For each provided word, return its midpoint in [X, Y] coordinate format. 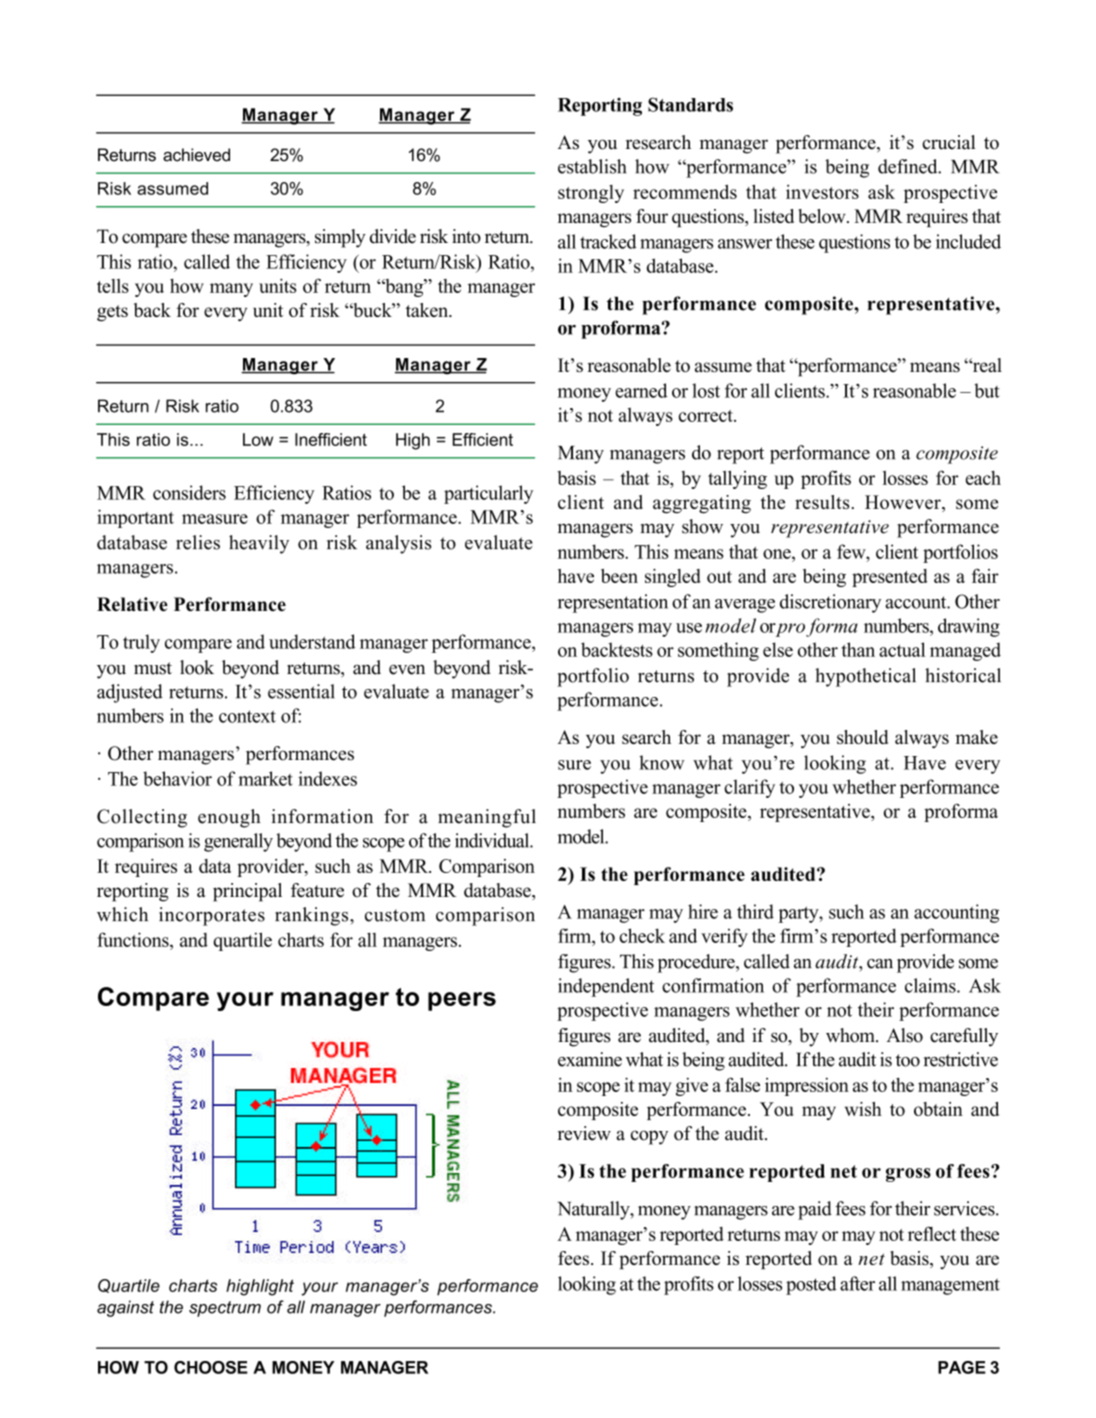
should [862, 737]
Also [905, 1035]
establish [592, 166]
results [822, 502]
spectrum [225, 1309]
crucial [948, 142]
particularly [488, 494]
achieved [196, 155]
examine [590, 1059]
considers [189, 492]
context [247, 716]
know [662, 762]
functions [134, 939]
